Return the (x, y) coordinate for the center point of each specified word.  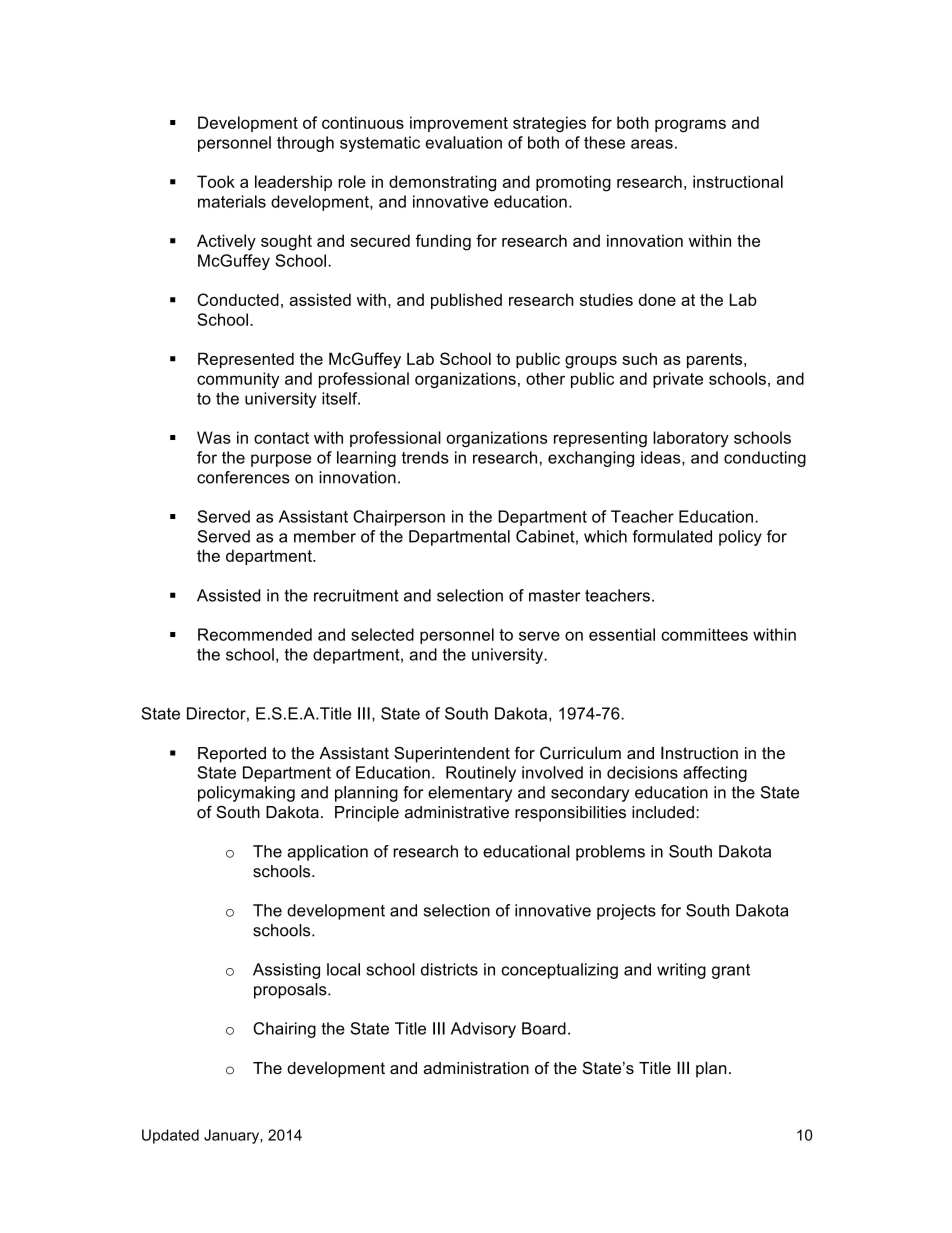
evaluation (463, 142)
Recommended (255, 634)
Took (216, 181)
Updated (170, 1136)
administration (476, 1068)
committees (704, 634)
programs (690, 126)
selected (382, 634)
